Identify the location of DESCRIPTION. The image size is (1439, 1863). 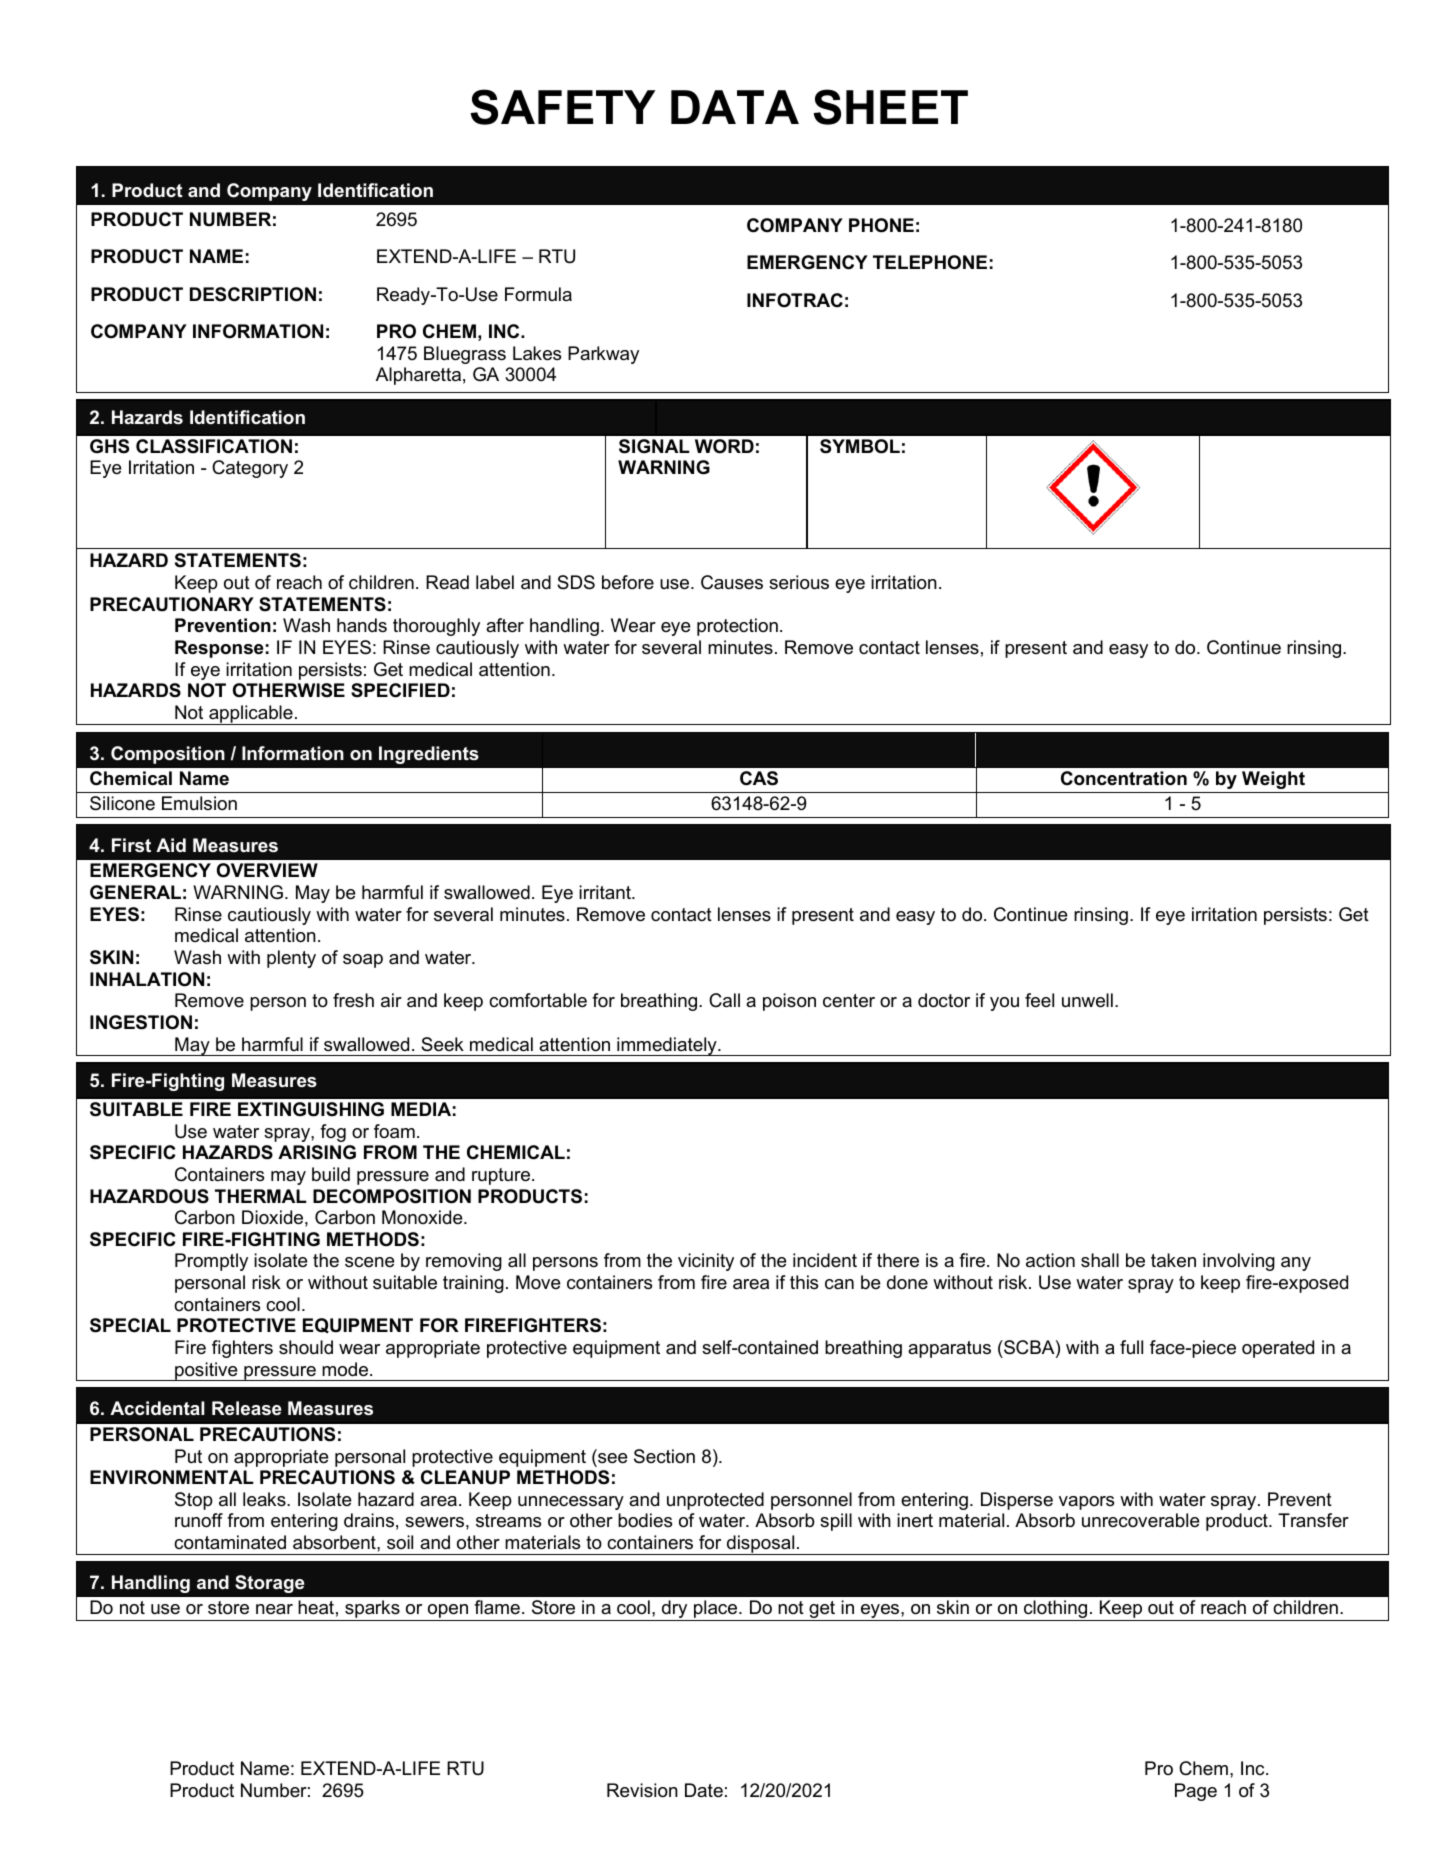
(253, 294).
